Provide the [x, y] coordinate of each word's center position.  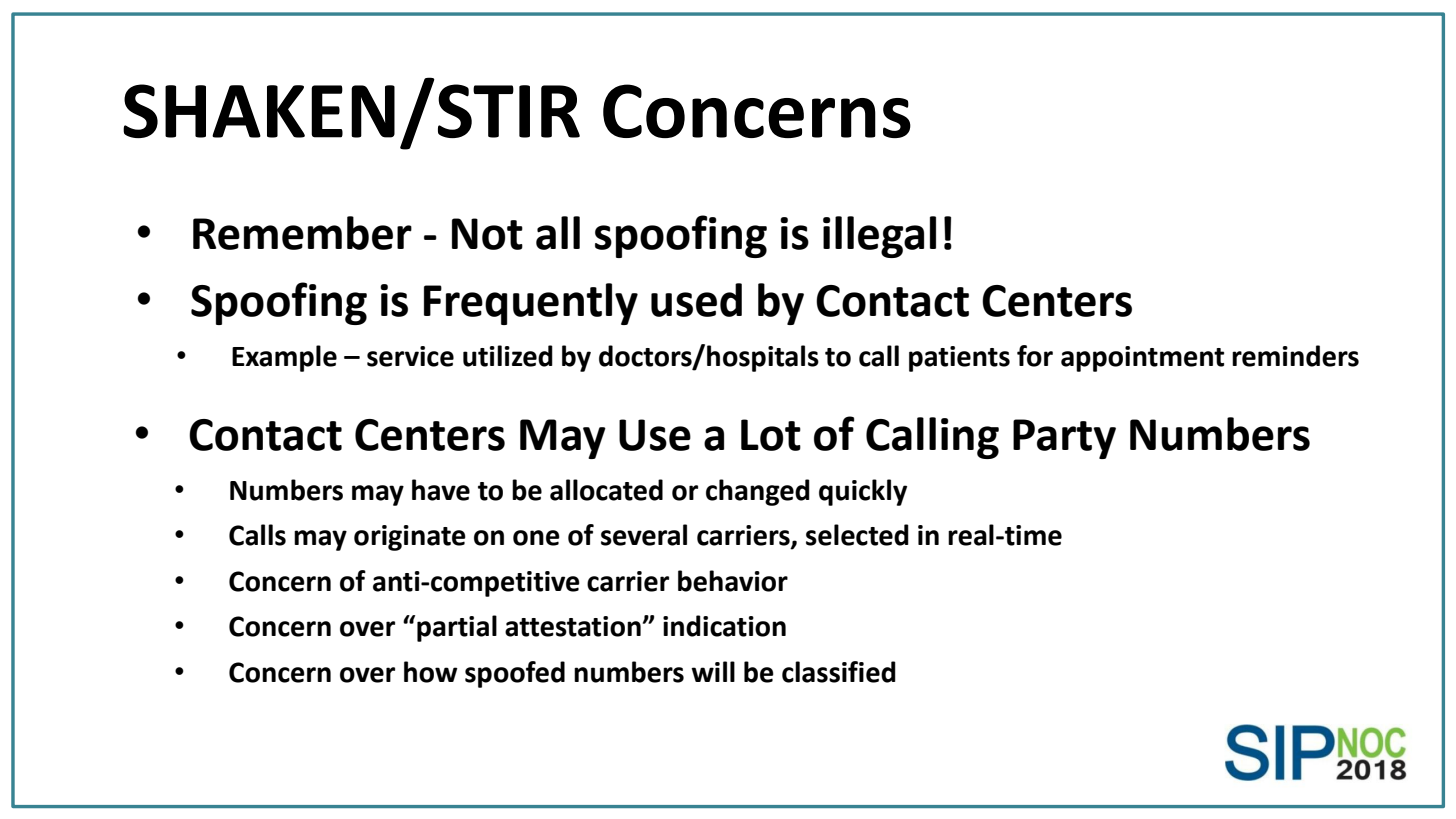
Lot [771, 435]
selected [857, 535]
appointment [1142, 359]
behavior [733, 581]
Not [487, 234]
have [441, 490]
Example [284, 358]
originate [410, 538]
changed [758, 492]
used [696, 300]
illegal [879, 237]
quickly [863, 492]
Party [1064, 439]
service [410, 356]
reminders [1295, 356]
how [431, 672]
